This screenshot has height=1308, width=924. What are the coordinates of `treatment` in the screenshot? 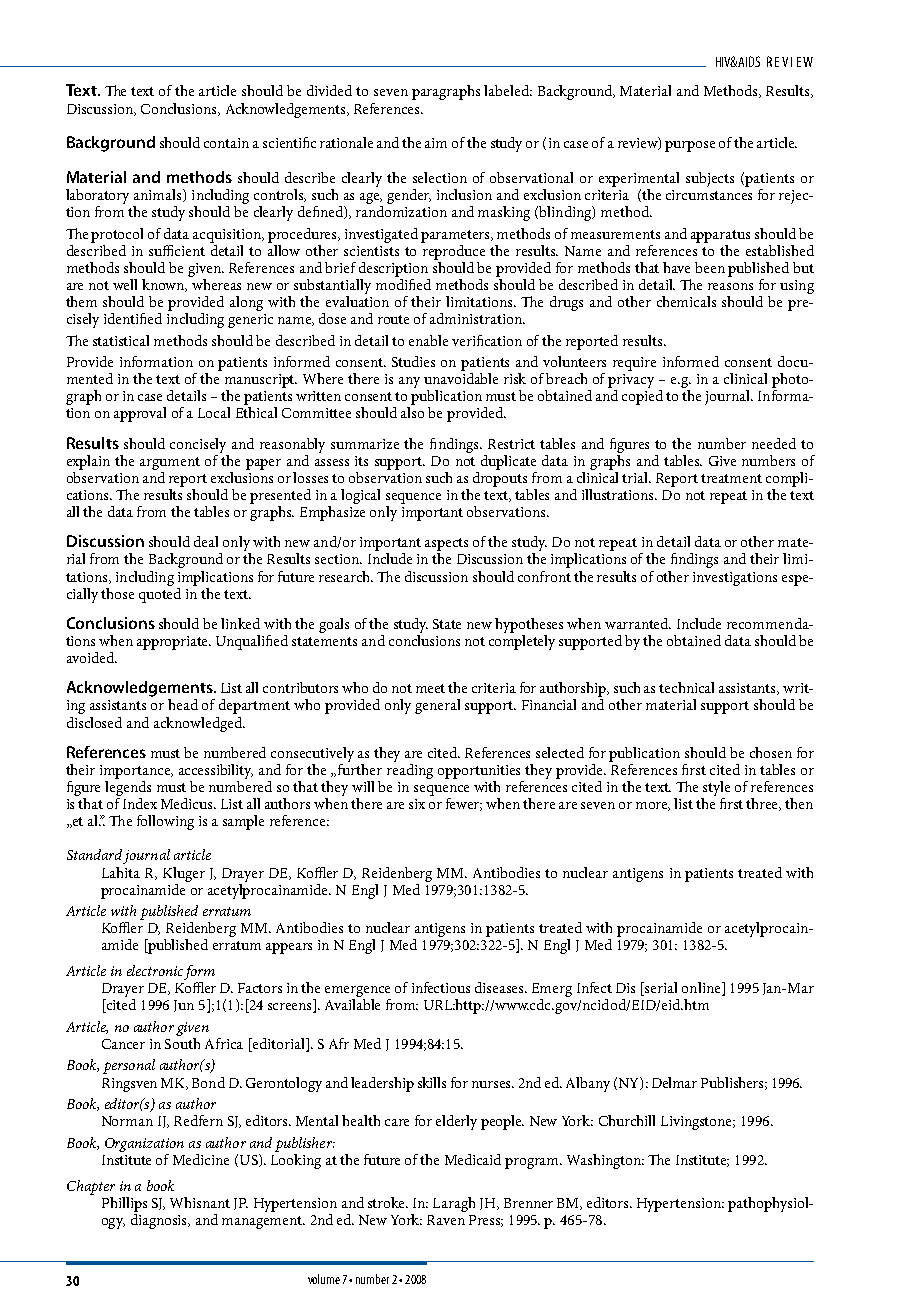 It's located at (731, 478).
